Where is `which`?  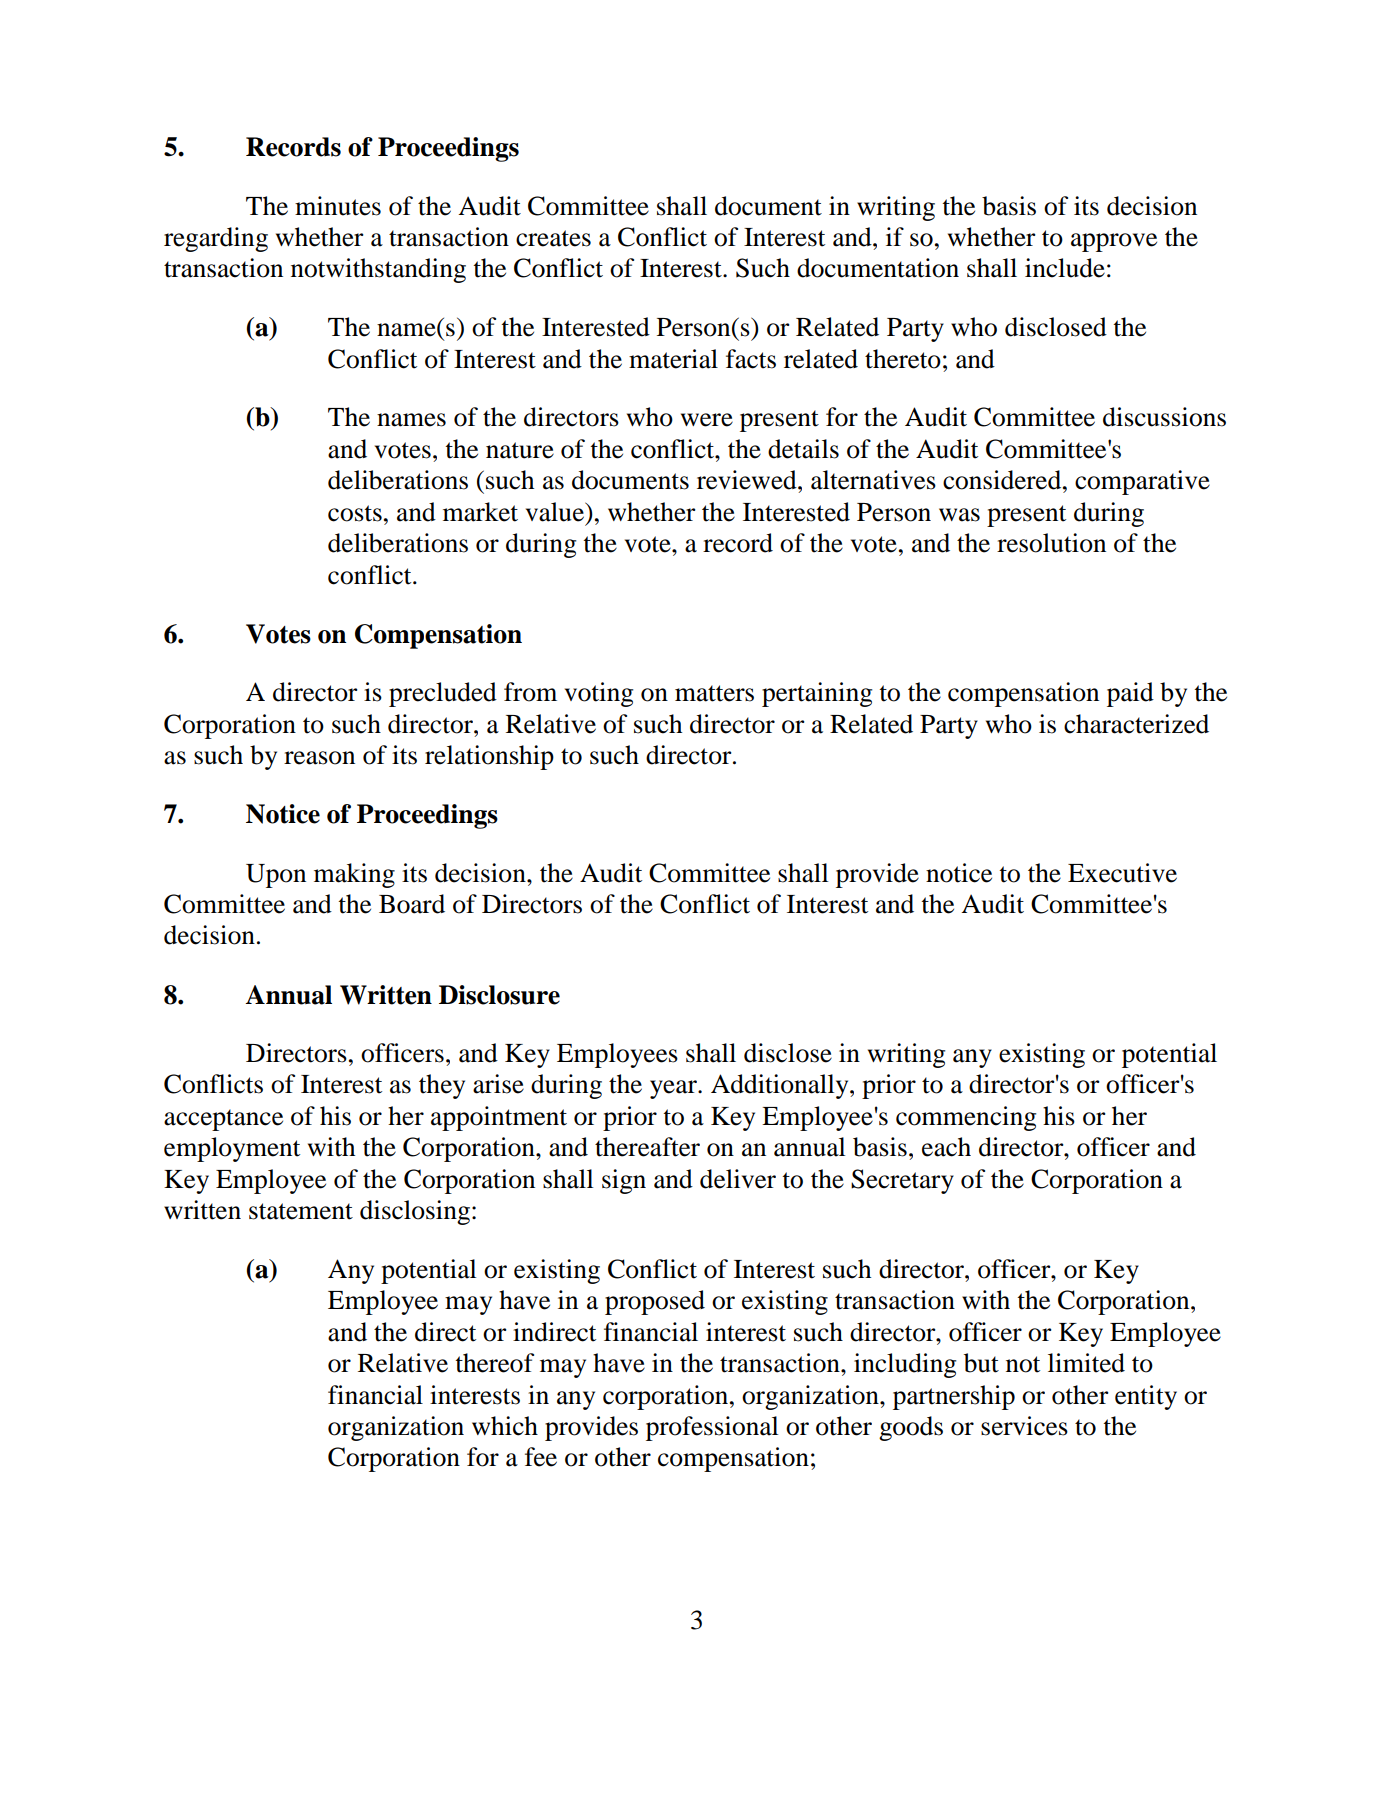 which is located at coordinates (505, 1426).
